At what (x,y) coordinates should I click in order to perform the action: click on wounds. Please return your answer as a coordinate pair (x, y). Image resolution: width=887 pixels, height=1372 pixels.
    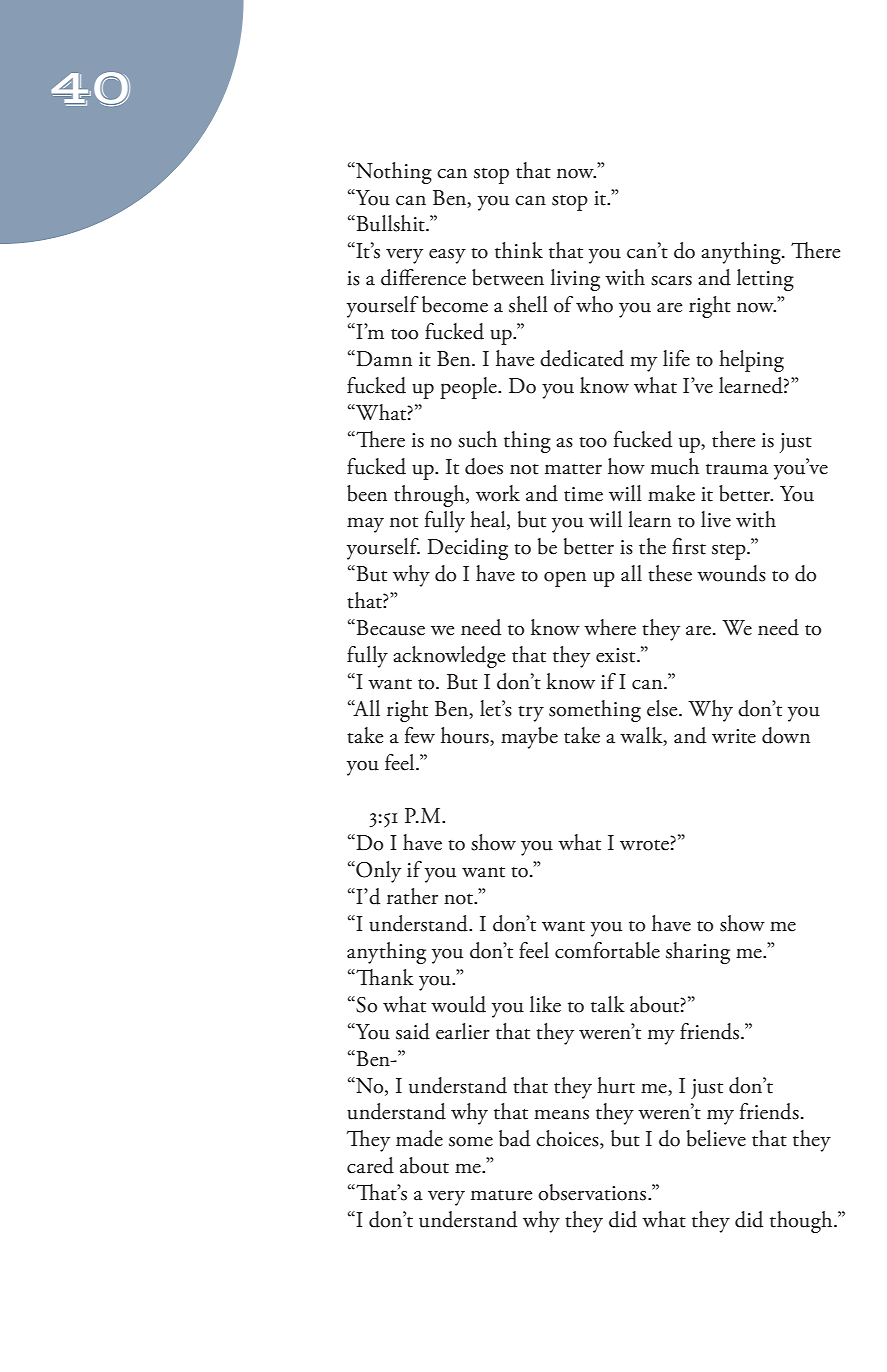
    Looking at the image, I should click on (731, 573).
